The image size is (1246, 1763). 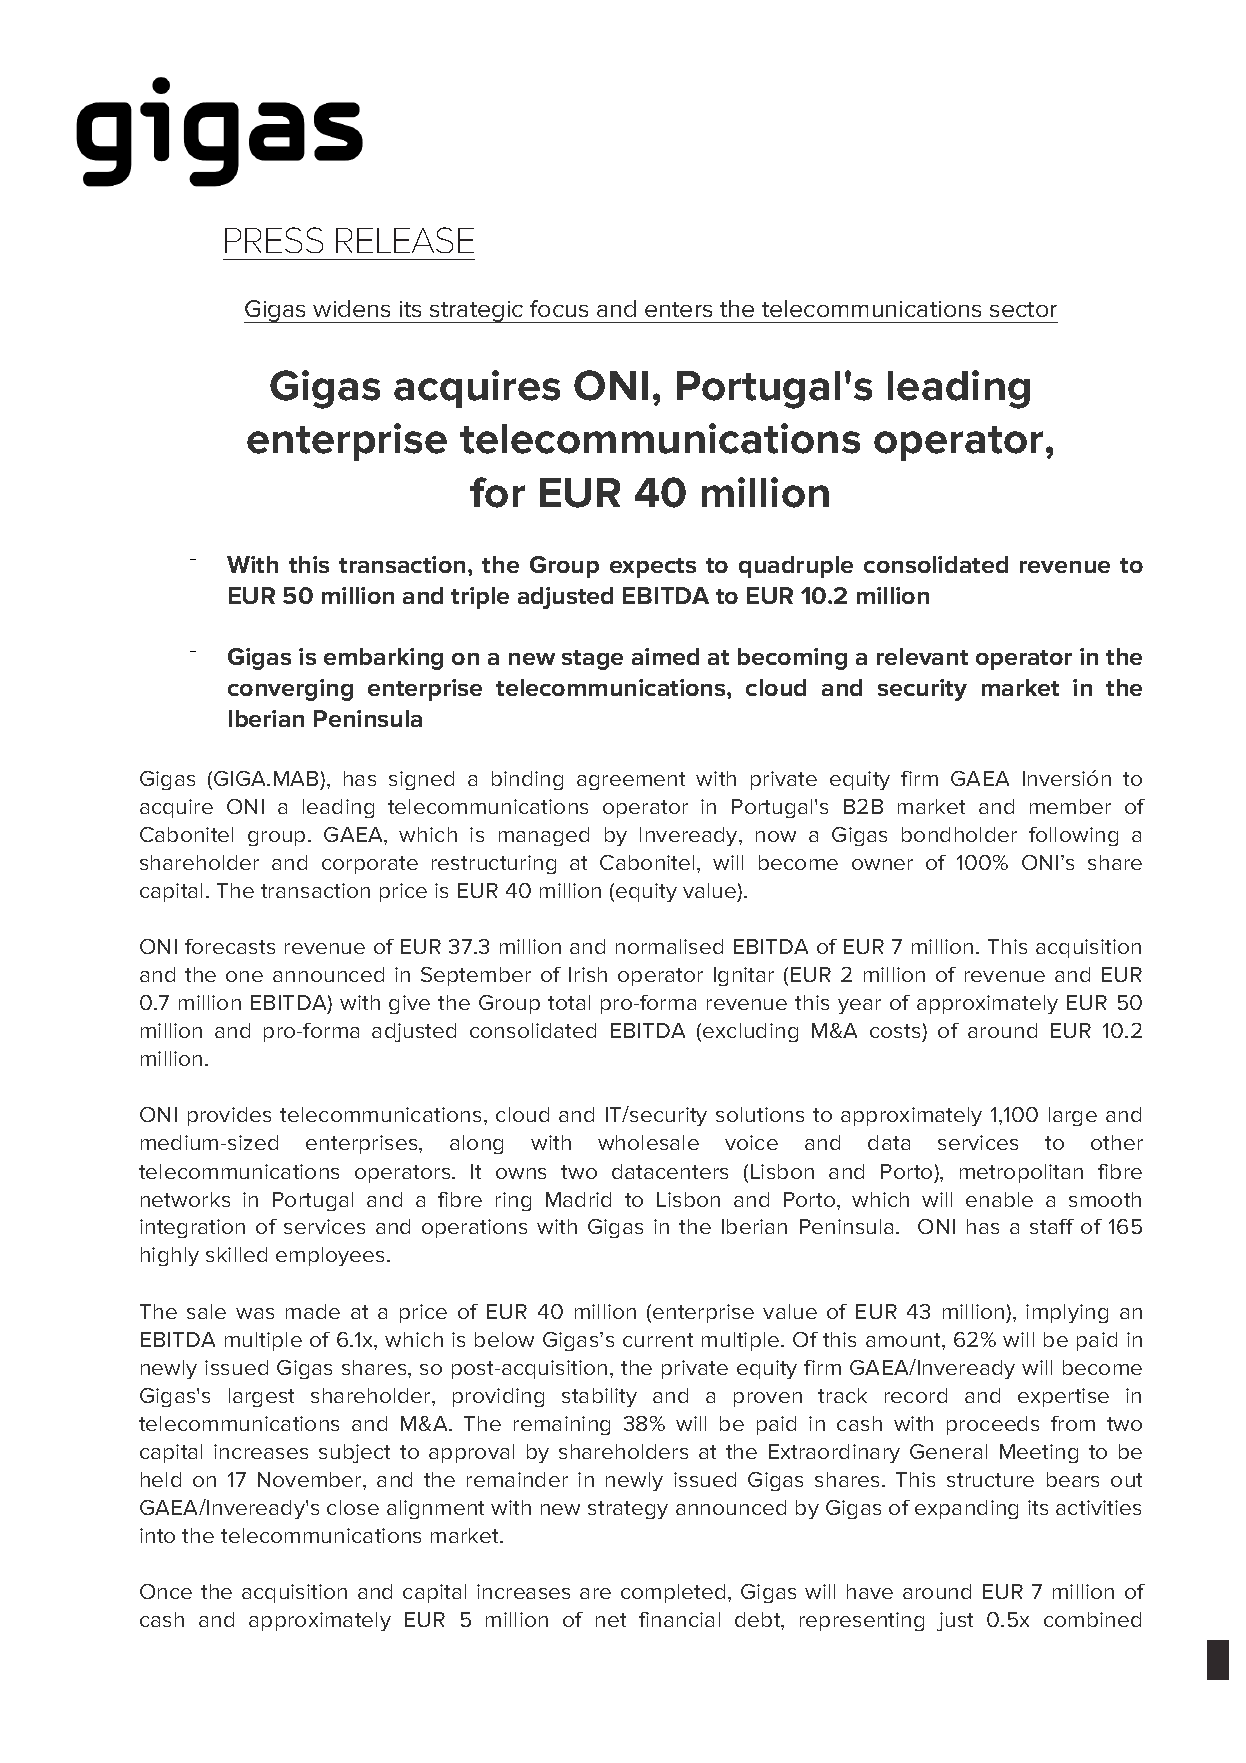 What do you see at coordinates (290, 690) in the screenshot?
I see `converging` at bounding box center [290, 690].
